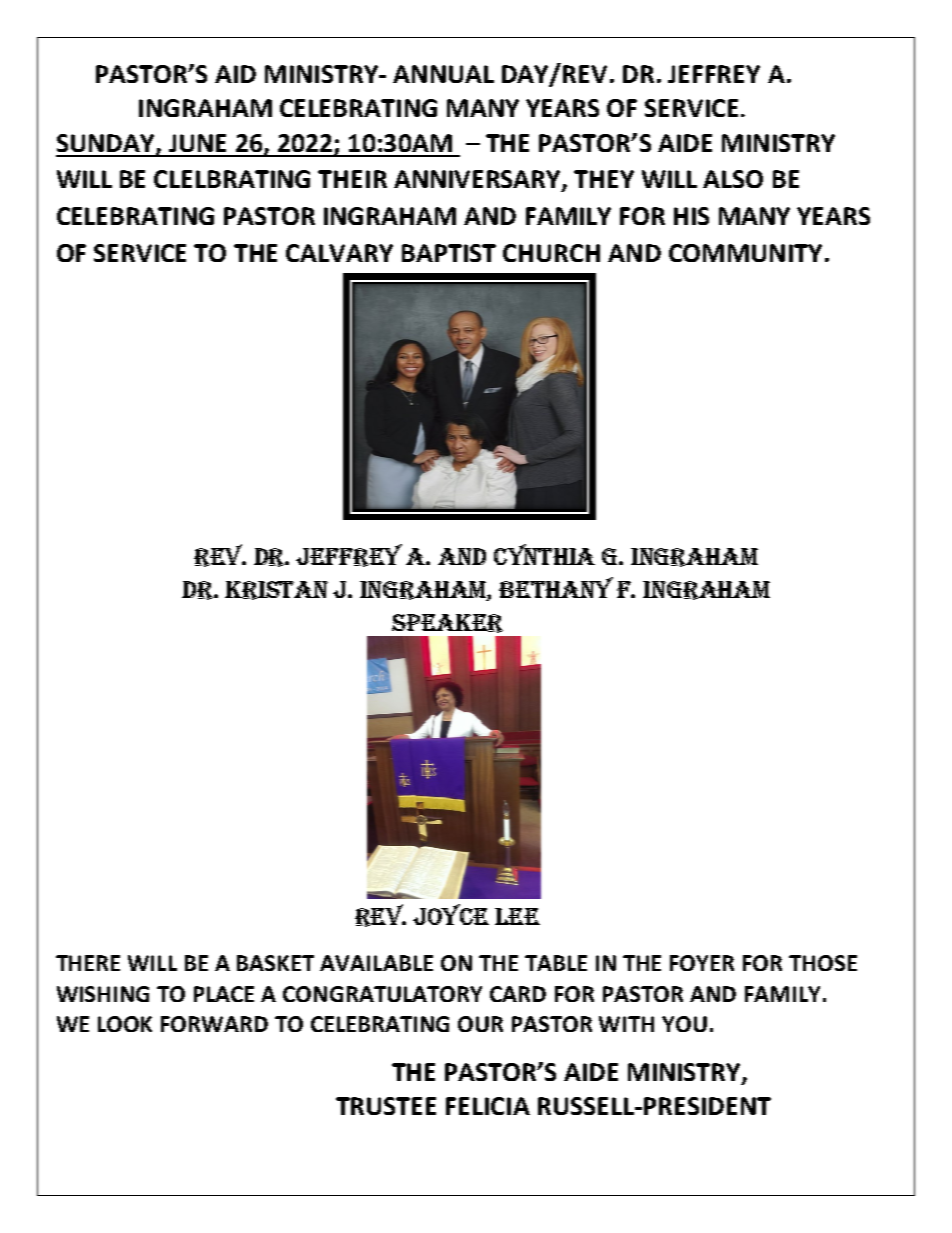  What do you see at coordinates (702, 963) in the document?
I see `FOYER` at bounding box center [702, 963].
